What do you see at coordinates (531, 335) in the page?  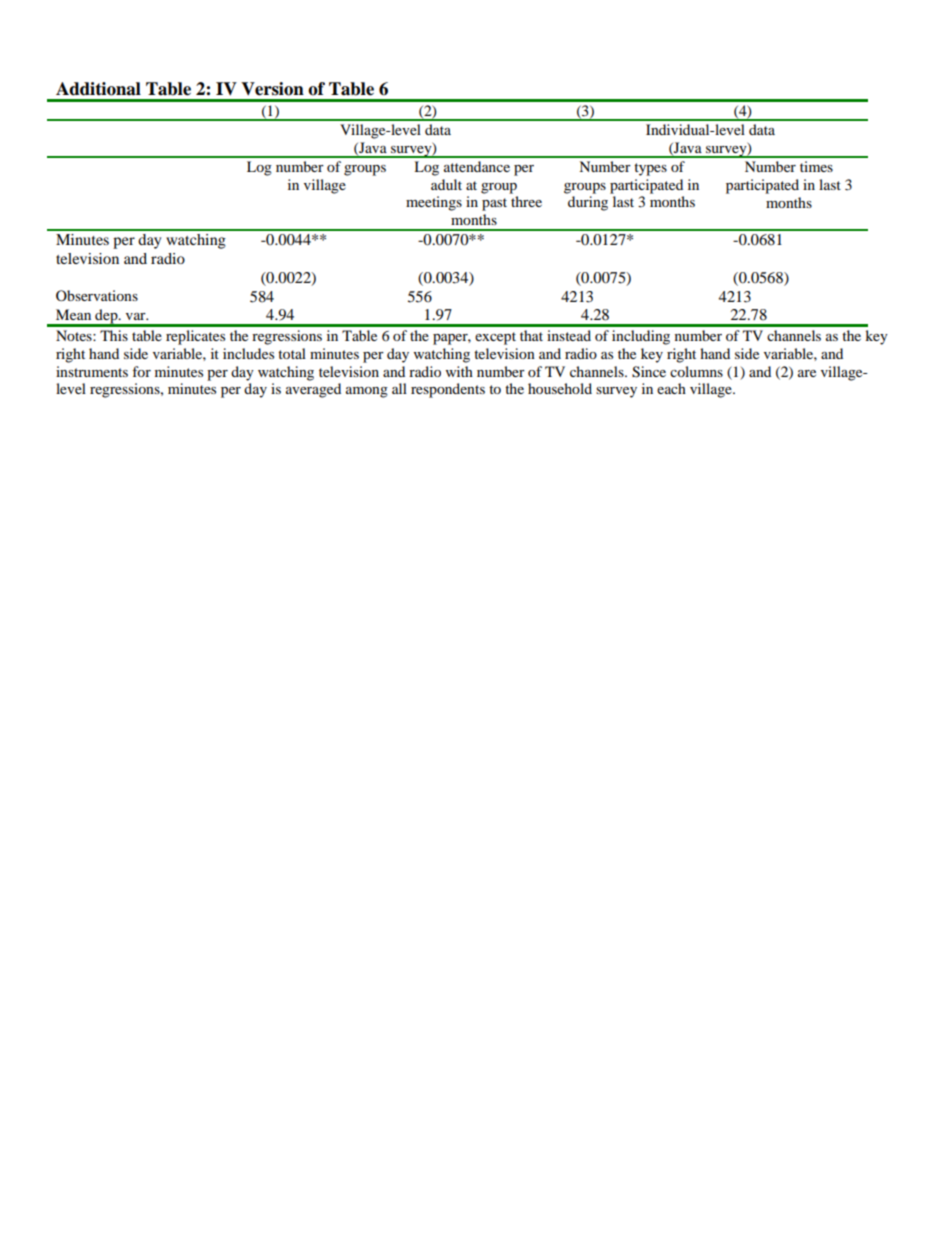 I see `that` at bounding box center [531, 335].
